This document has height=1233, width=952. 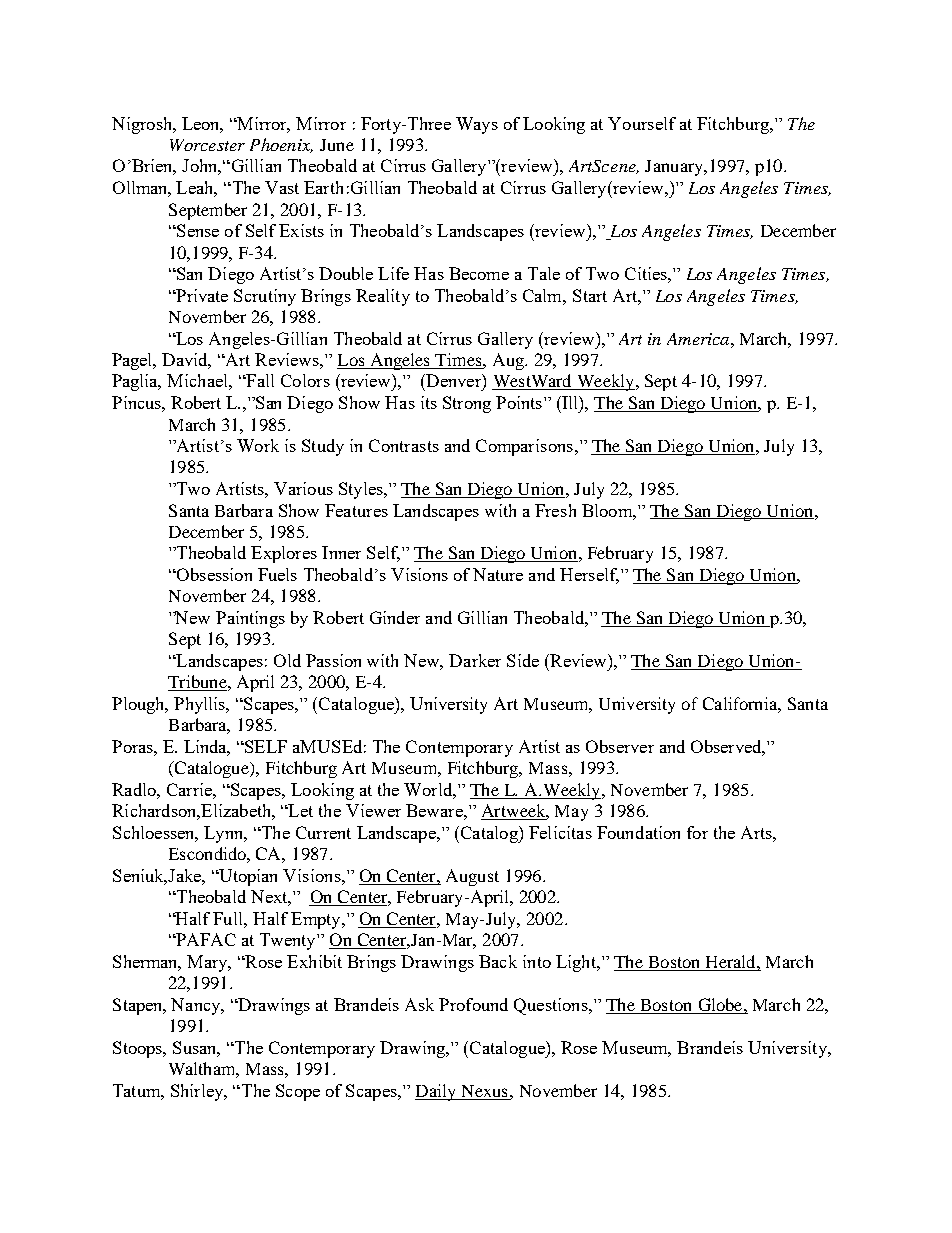 I want to click on Tale, so click(x=544, y=273).
